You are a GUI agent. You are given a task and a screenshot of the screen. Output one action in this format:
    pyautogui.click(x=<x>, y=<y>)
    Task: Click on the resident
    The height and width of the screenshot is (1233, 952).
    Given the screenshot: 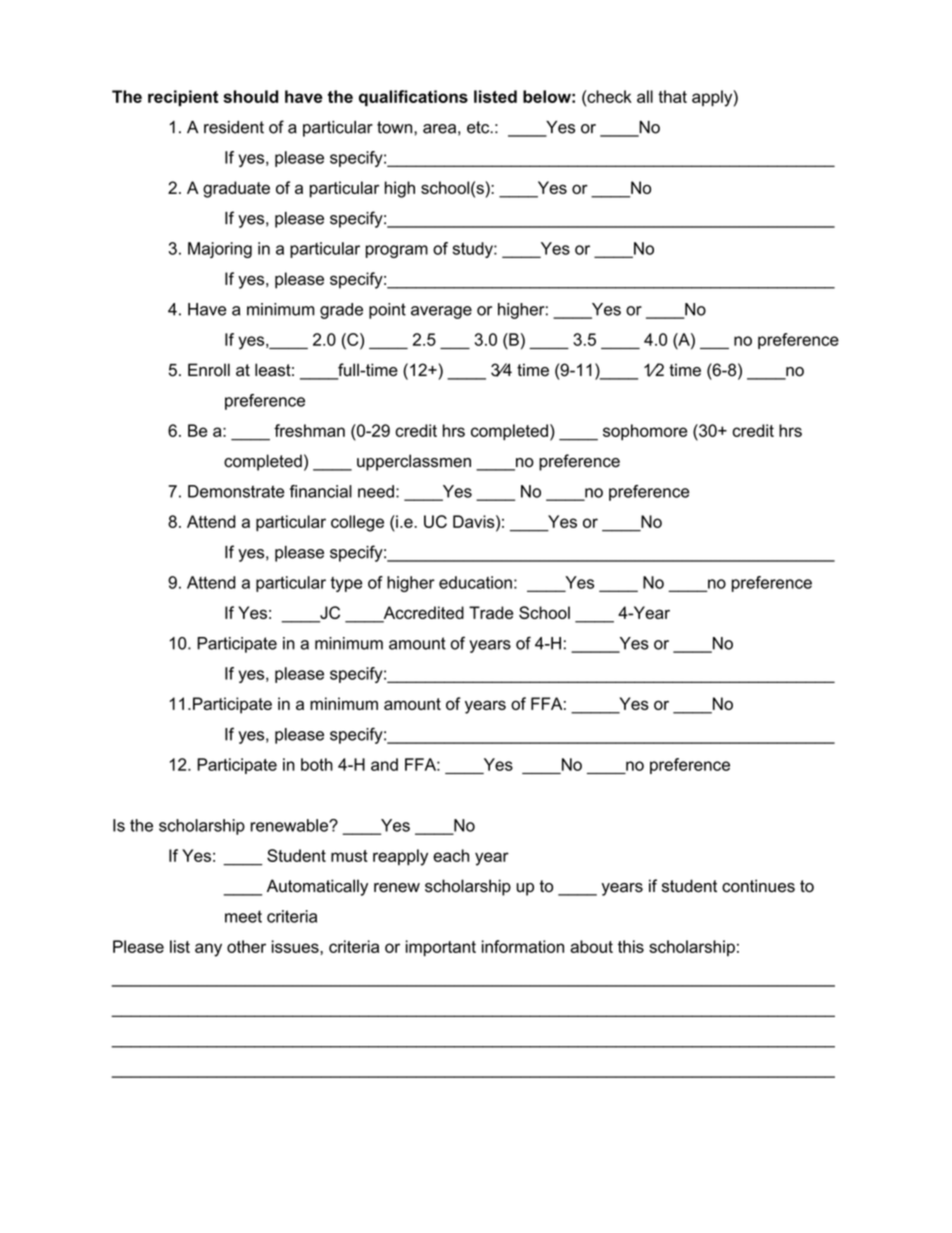 What is the action you would take?
    pyautogui.click(x=234, y=127)
